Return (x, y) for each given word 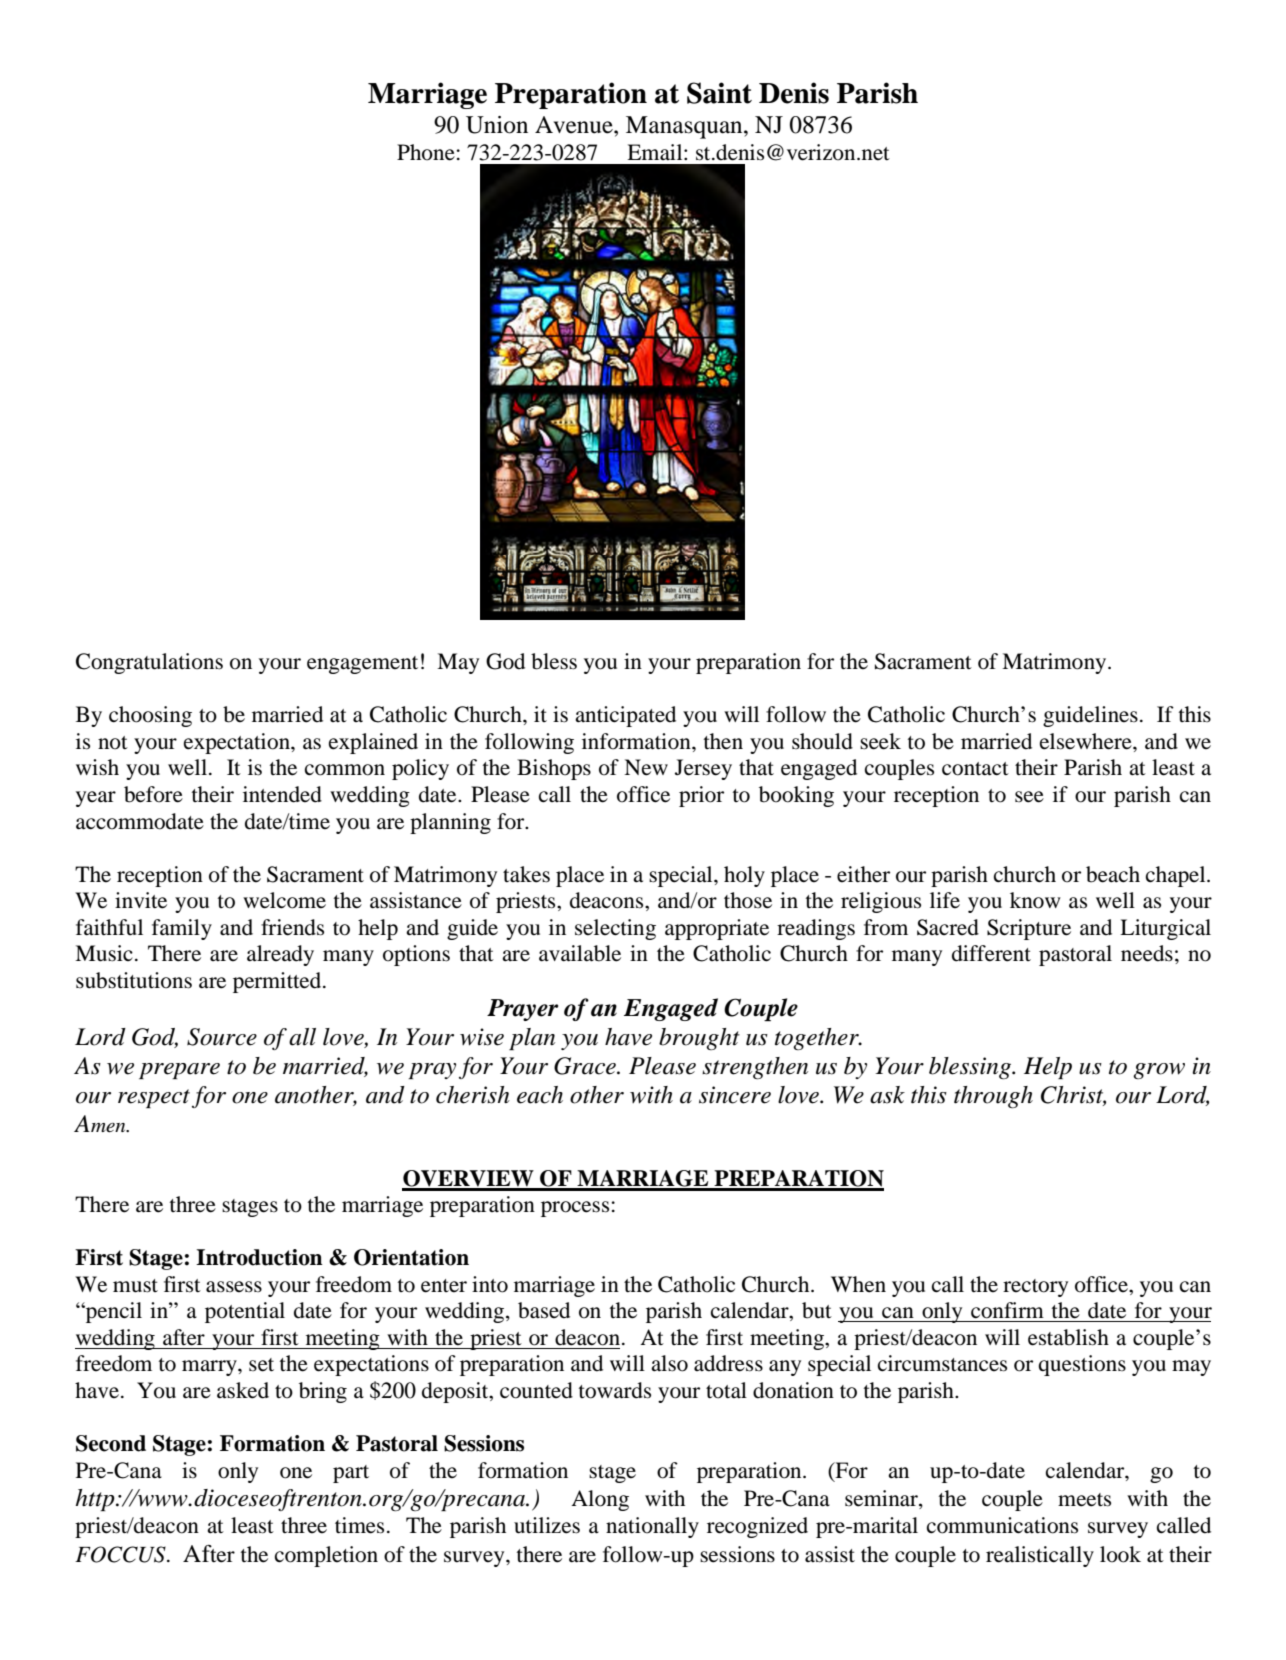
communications (1002, 1525)
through (993, 1097)
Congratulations (149, 663)
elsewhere (1087, 741)
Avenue (575, 125)
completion (326, 1556)
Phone (426, 152)
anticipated (625, 716)
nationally (652, 1527)
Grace (586, 1066)
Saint (719, 93)
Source (222, 1037)
